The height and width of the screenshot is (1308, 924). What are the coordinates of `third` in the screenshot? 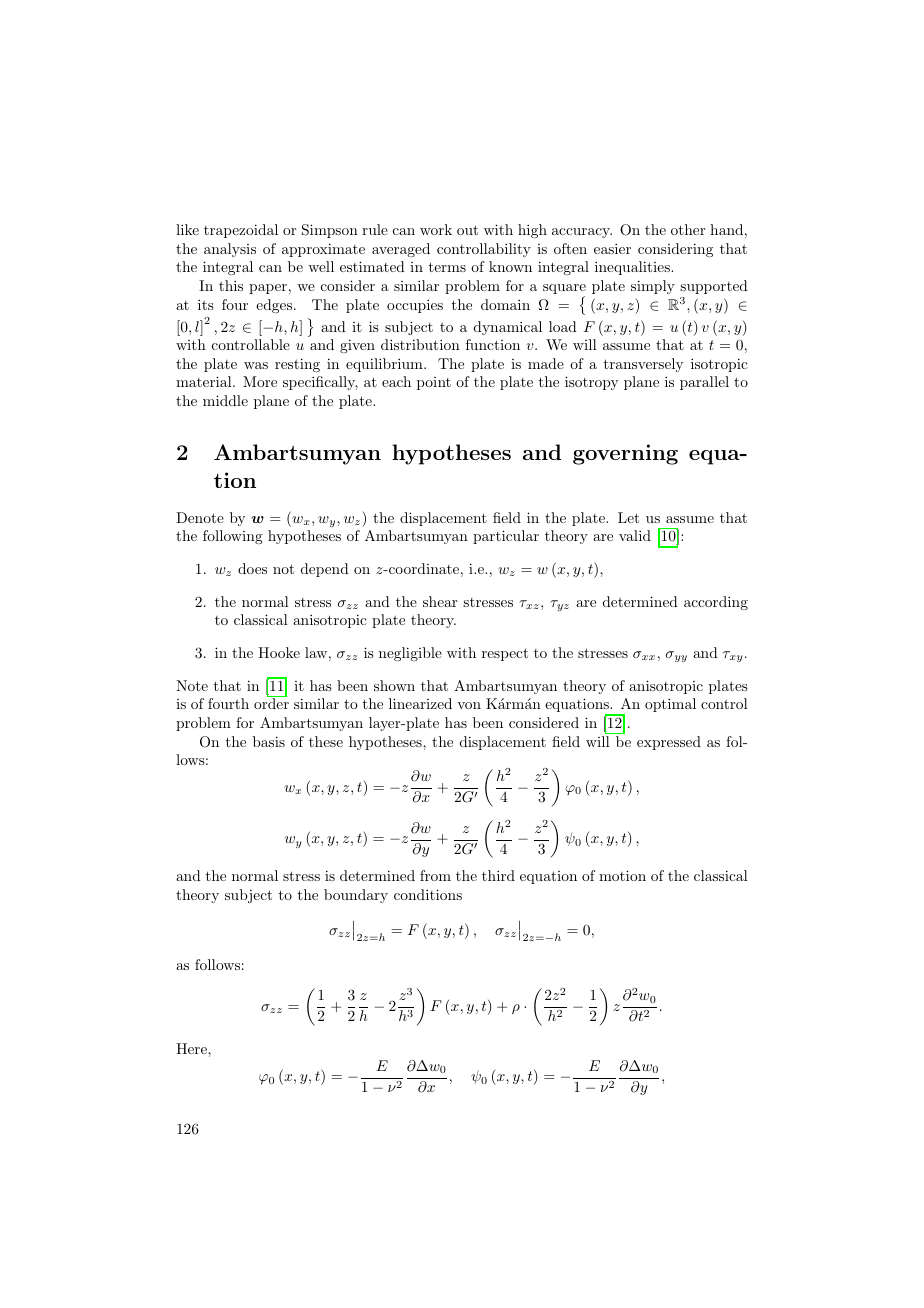 It's located at (498, 875).
